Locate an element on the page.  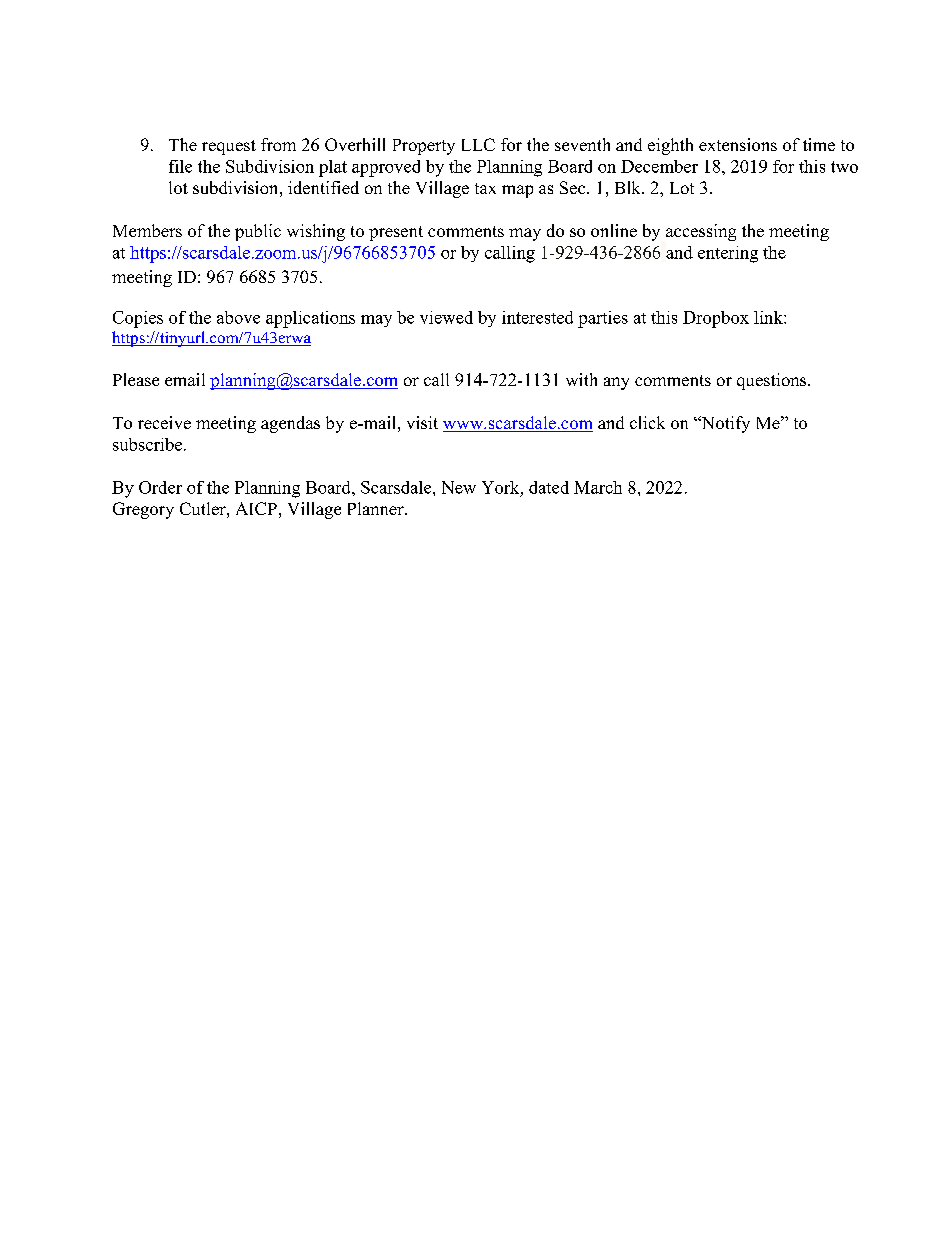
LLC is located at coordinates (478, 144).
